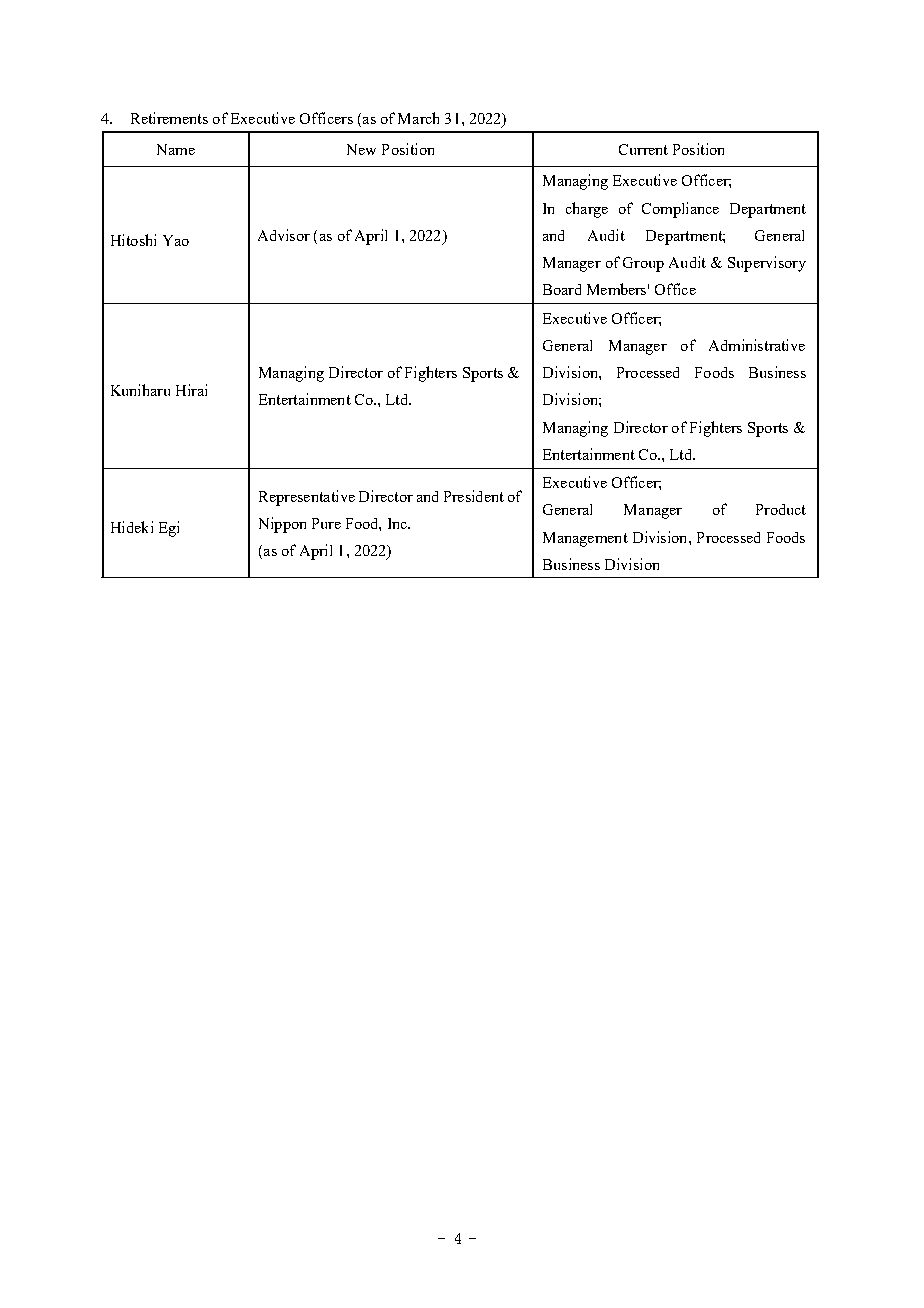 This screenshot has width=924, height=1308. I want to click on Administrative, so click(757, 345).
